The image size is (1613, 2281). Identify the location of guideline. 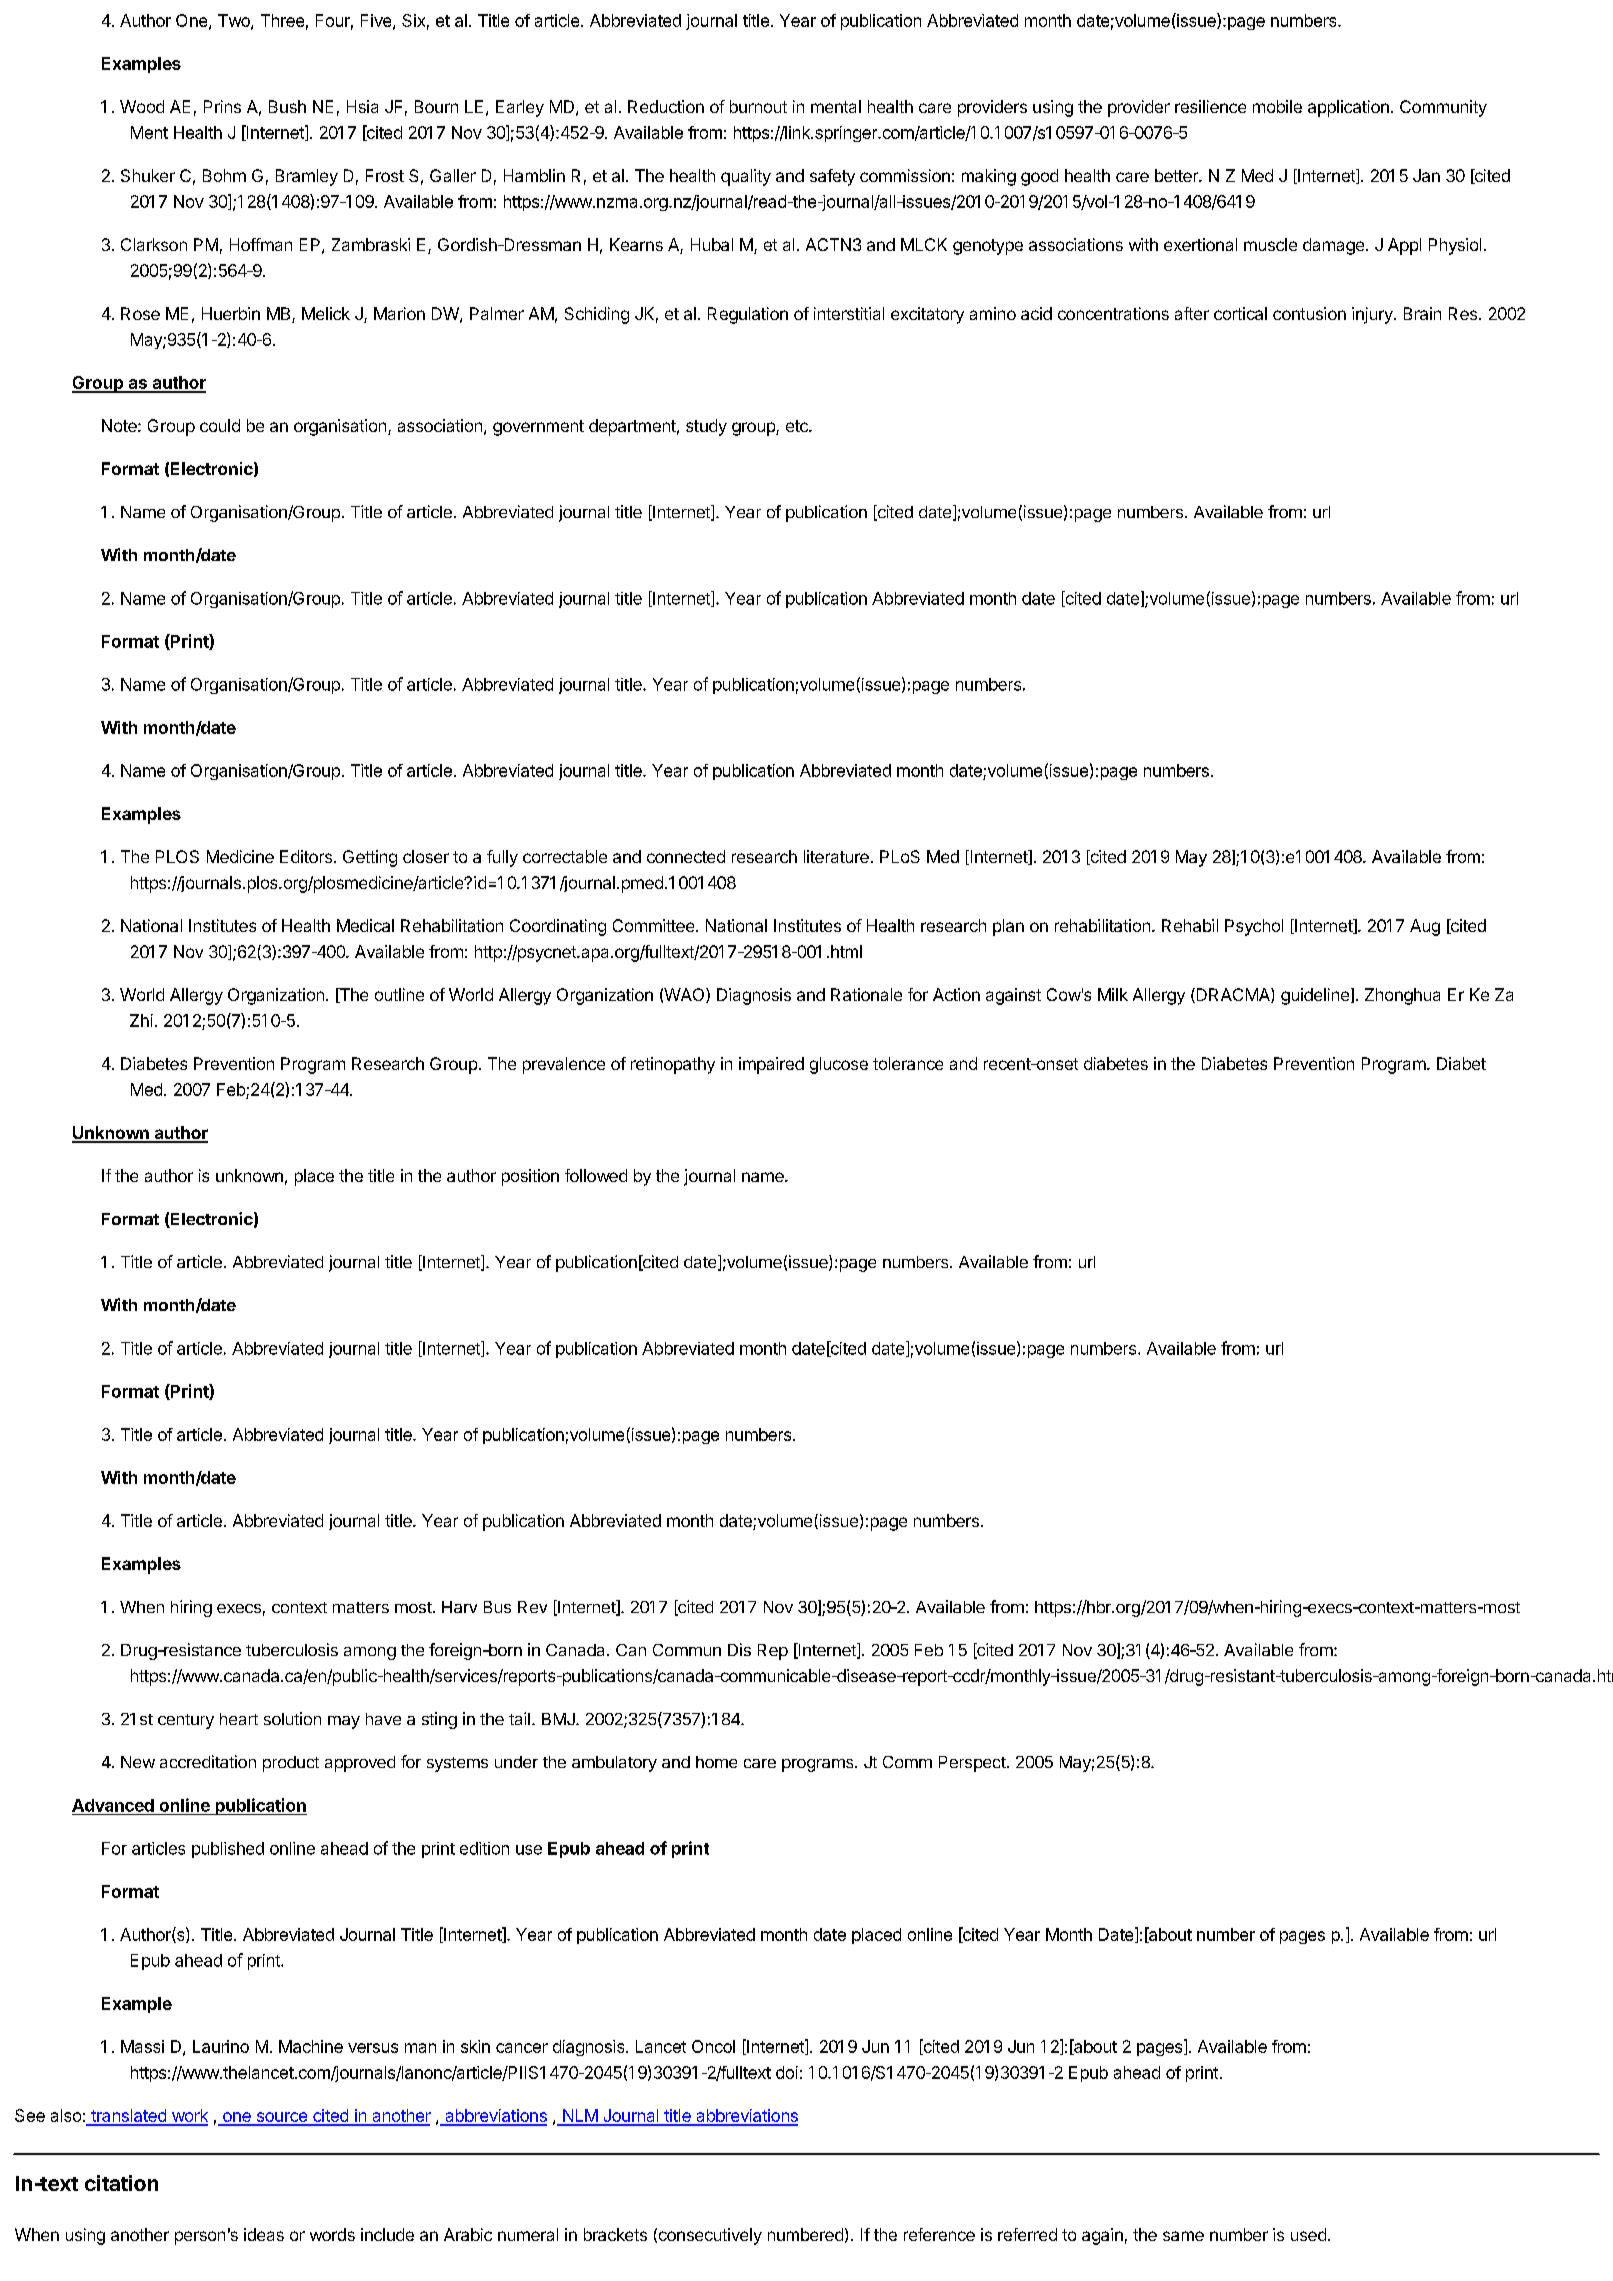
(1315, 996).
